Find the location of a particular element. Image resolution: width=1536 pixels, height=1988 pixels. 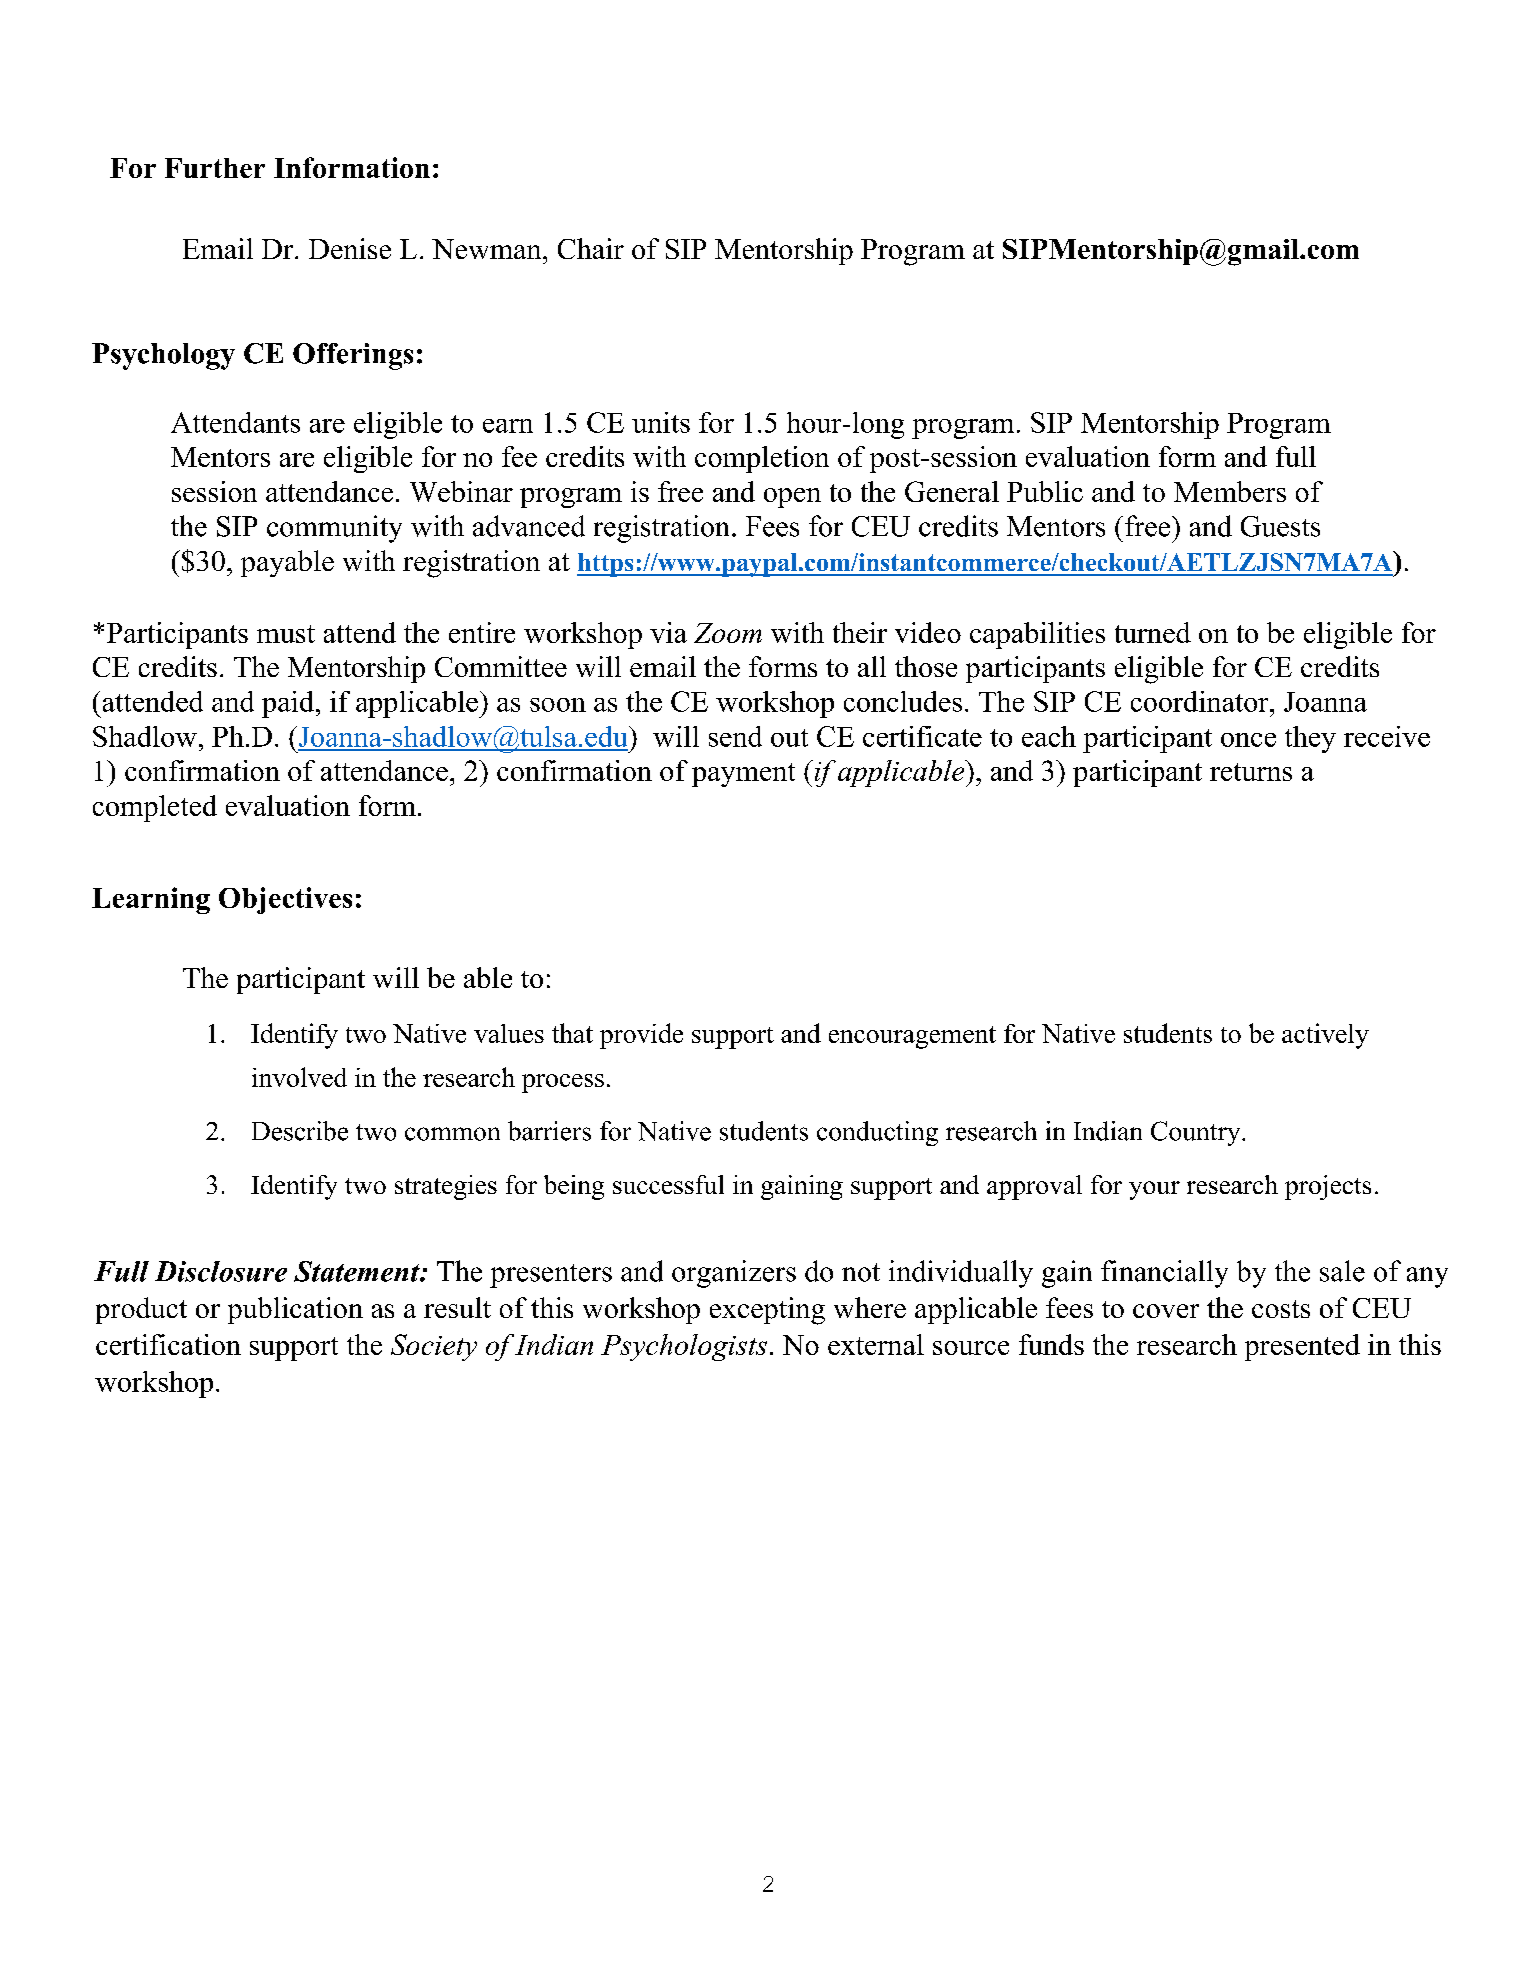

Chair is located at coordinates (591, 248).
